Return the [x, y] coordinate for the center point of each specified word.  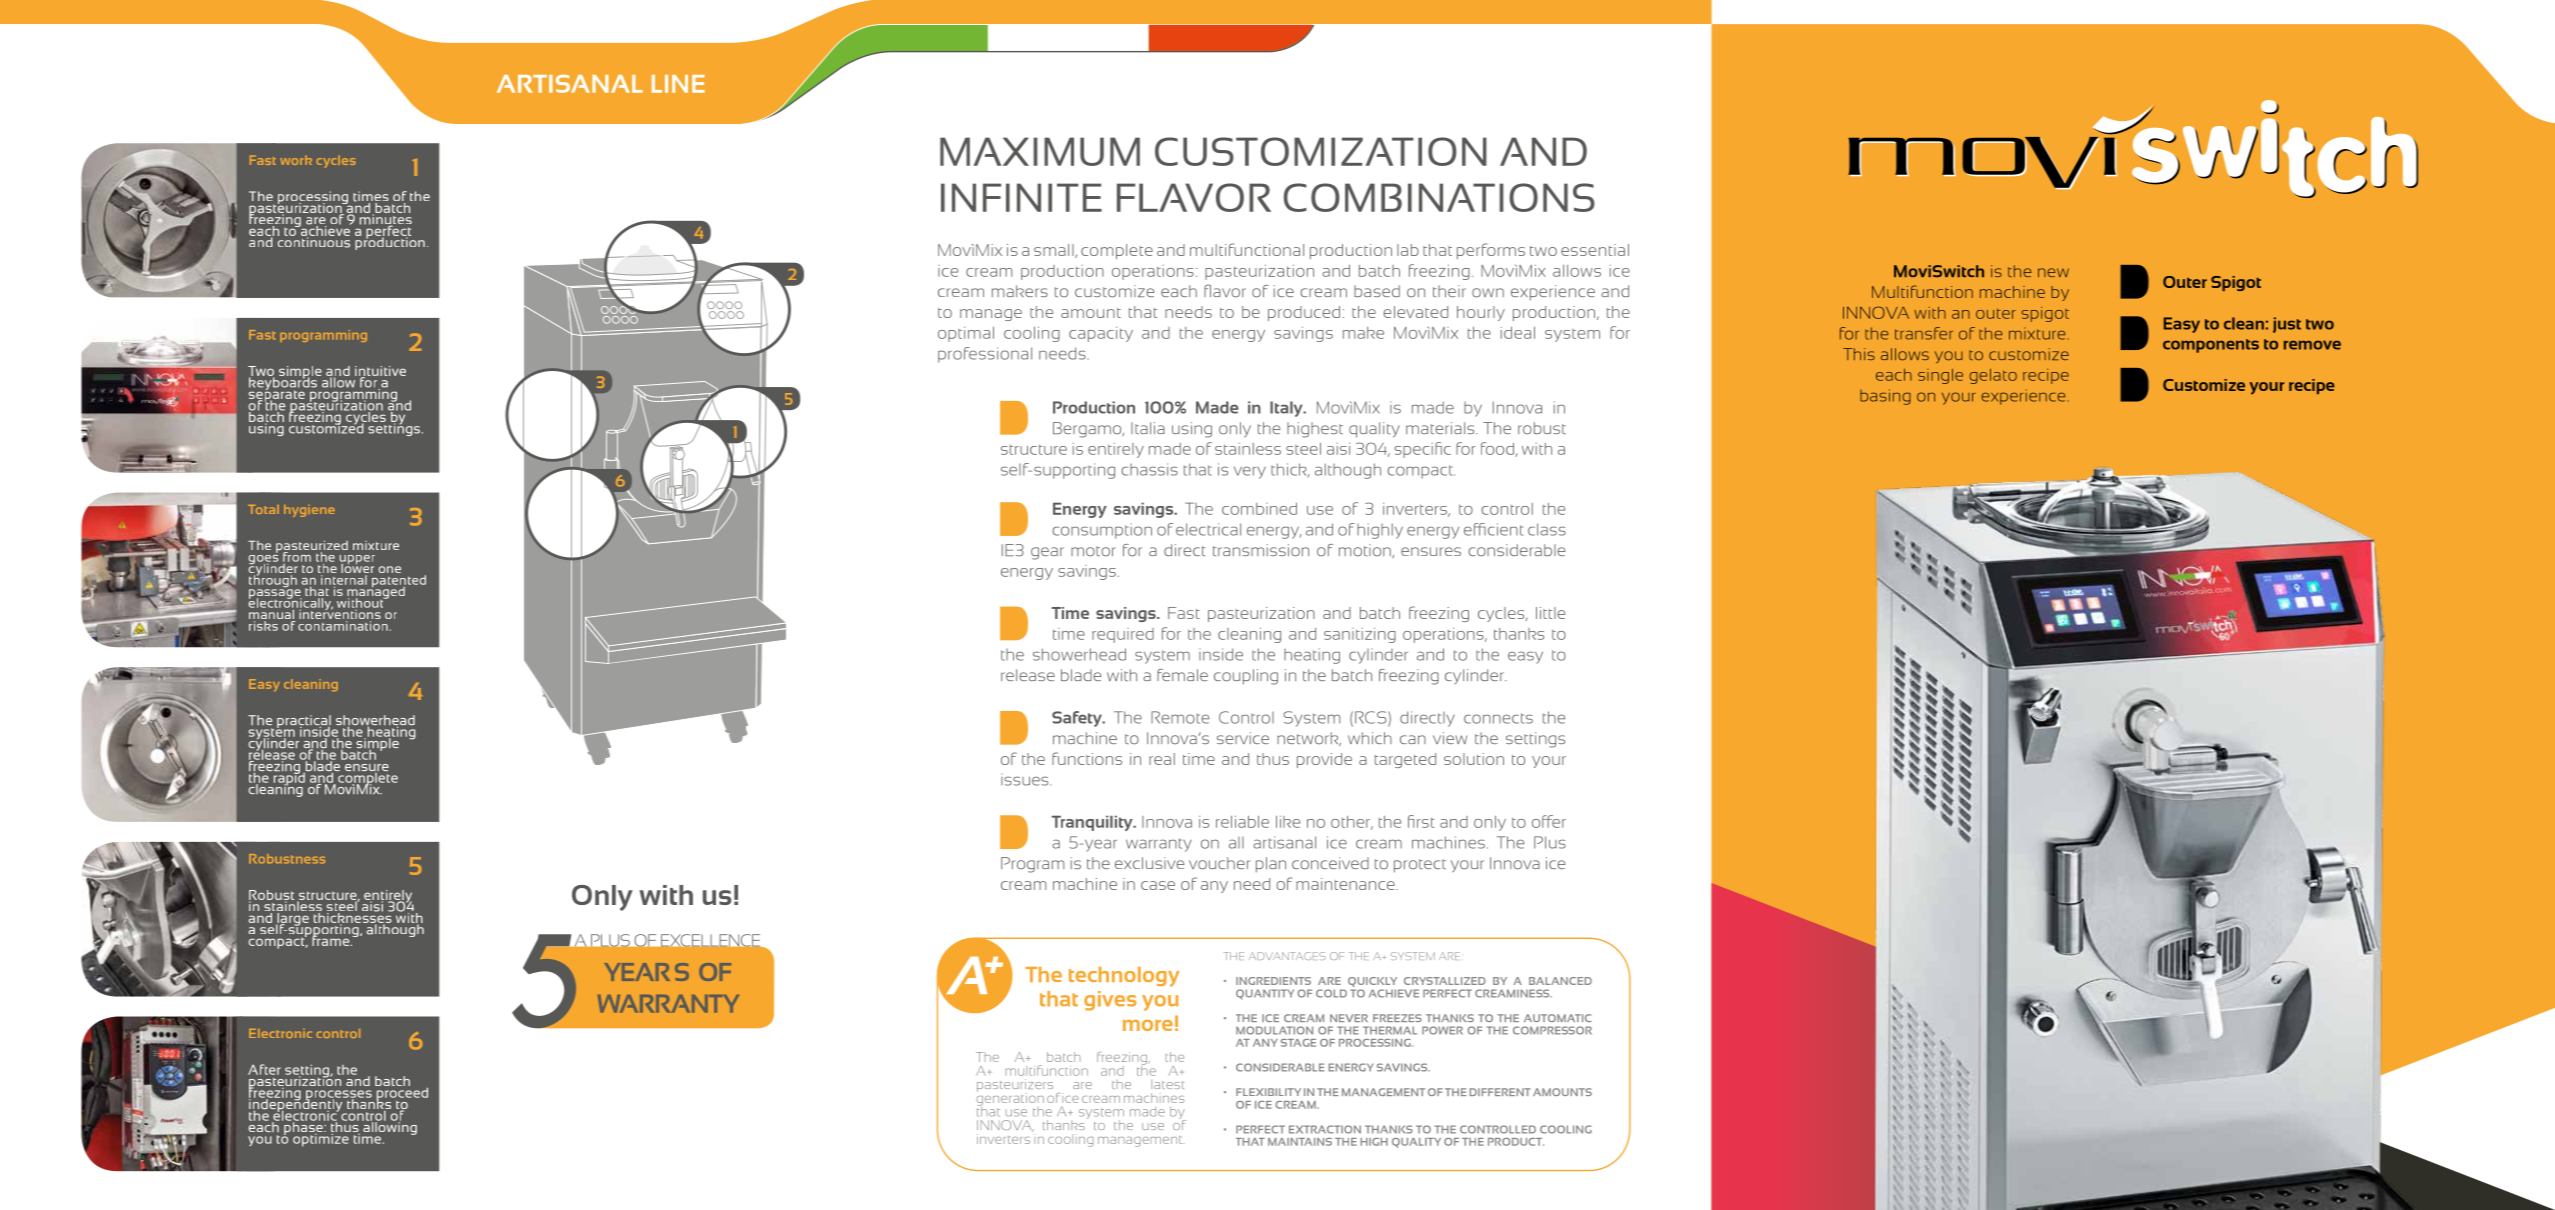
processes [339, 1096]
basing [1885, 397]
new [2053, 272]
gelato [1993, 376]
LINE [678, 84]
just [2287, 325]
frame [331, 939]
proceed [401, 1094]
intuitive [380, 372]
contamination [343, 626]
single [1940, 376]
